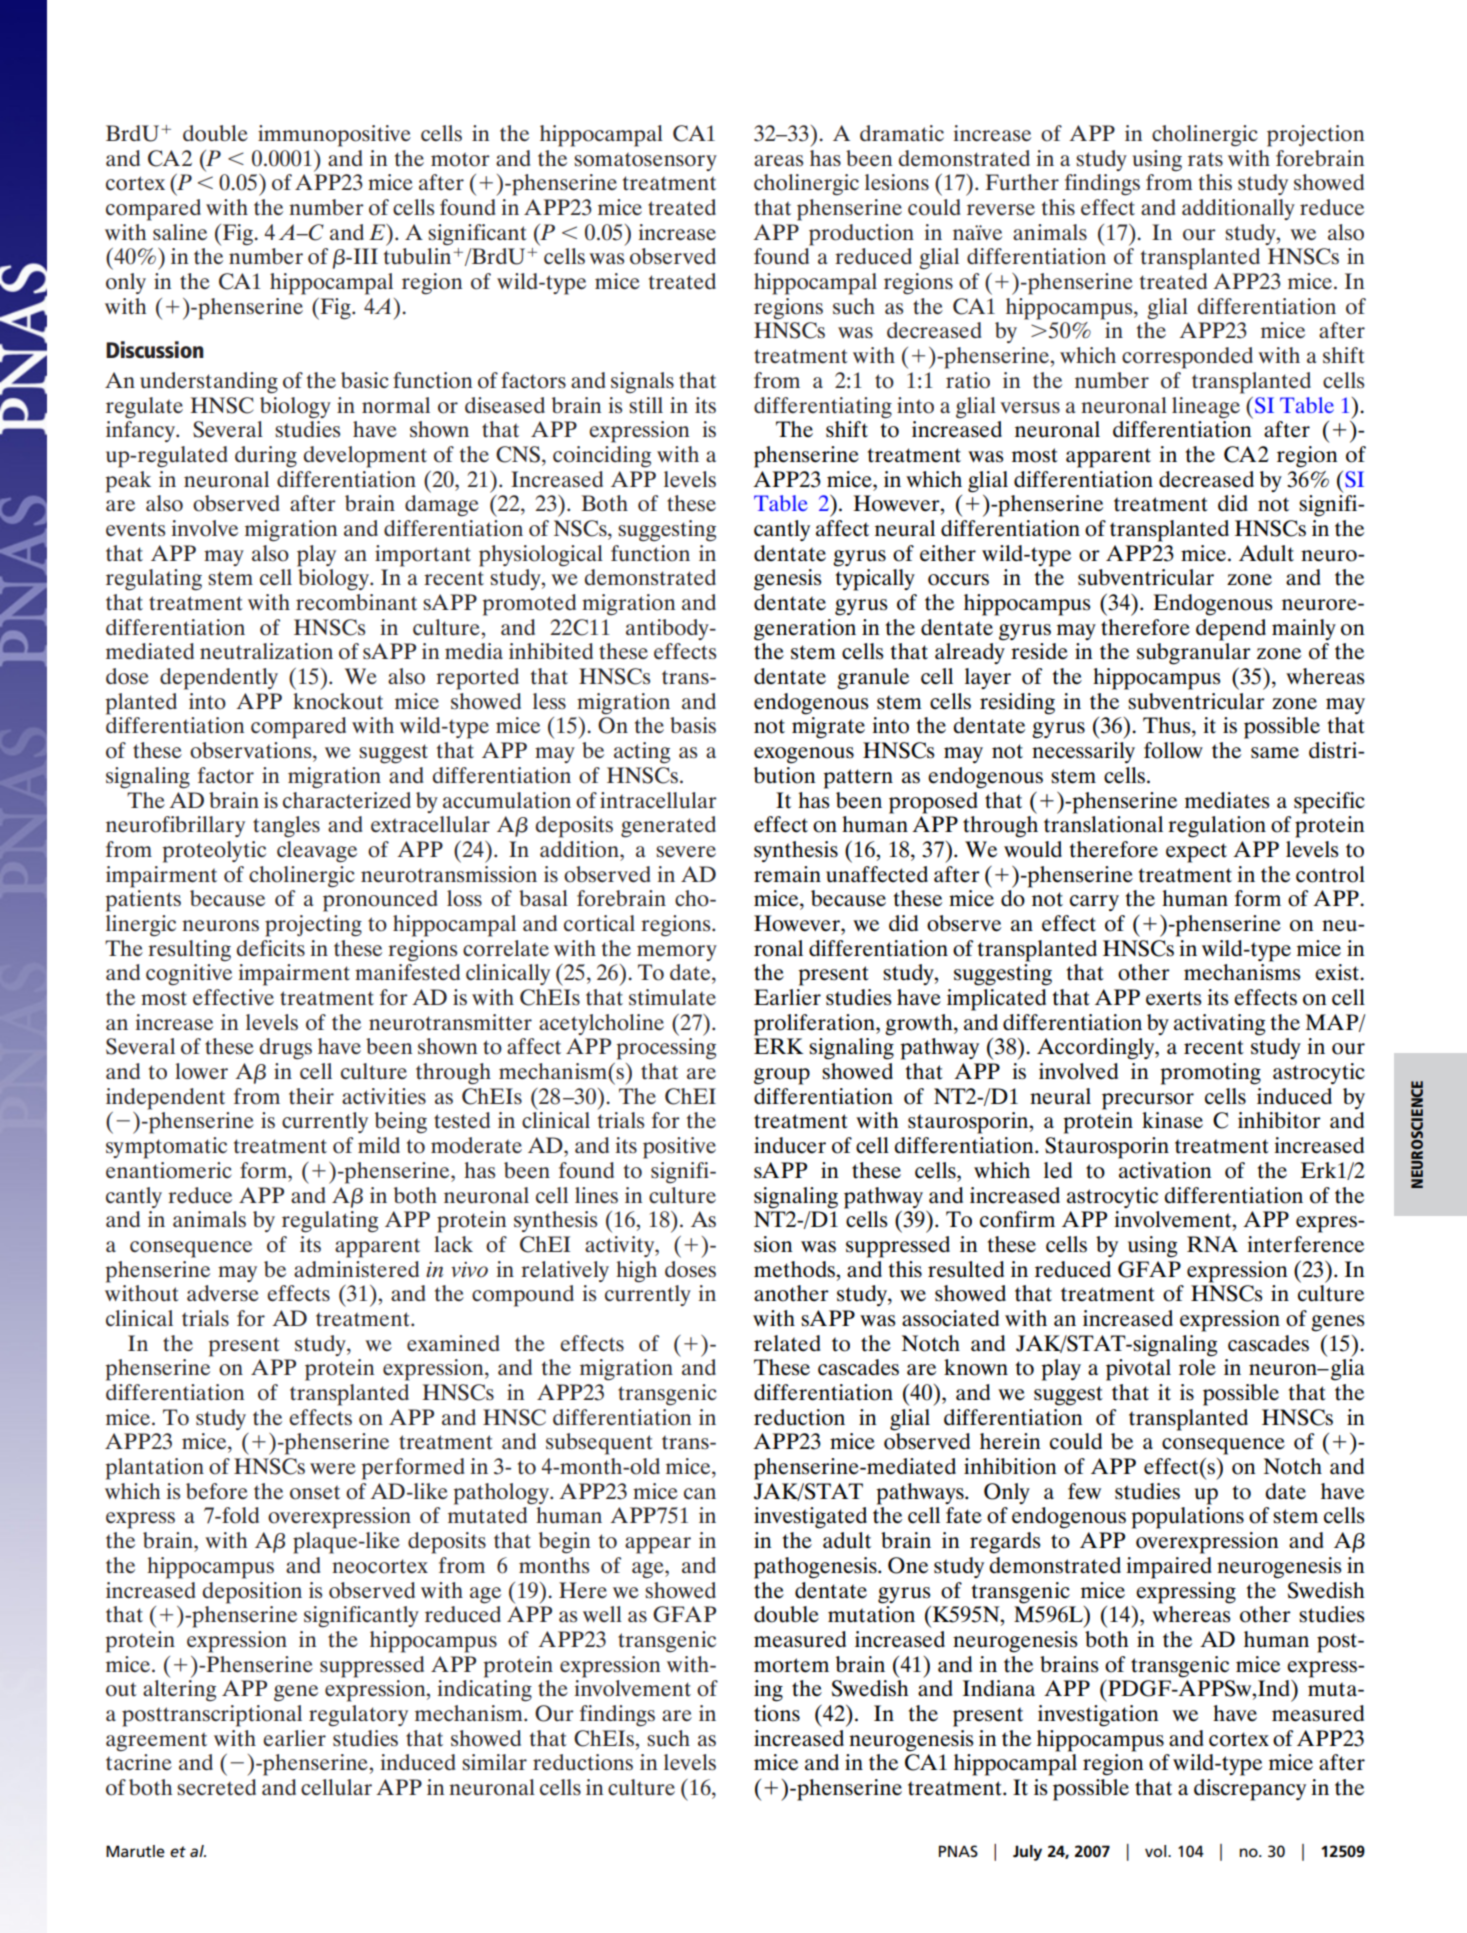 The height and width of the document is (1933, 1467). Describe the element at coordinates (672, 997) in the document. I see `stimulate` at that location.
